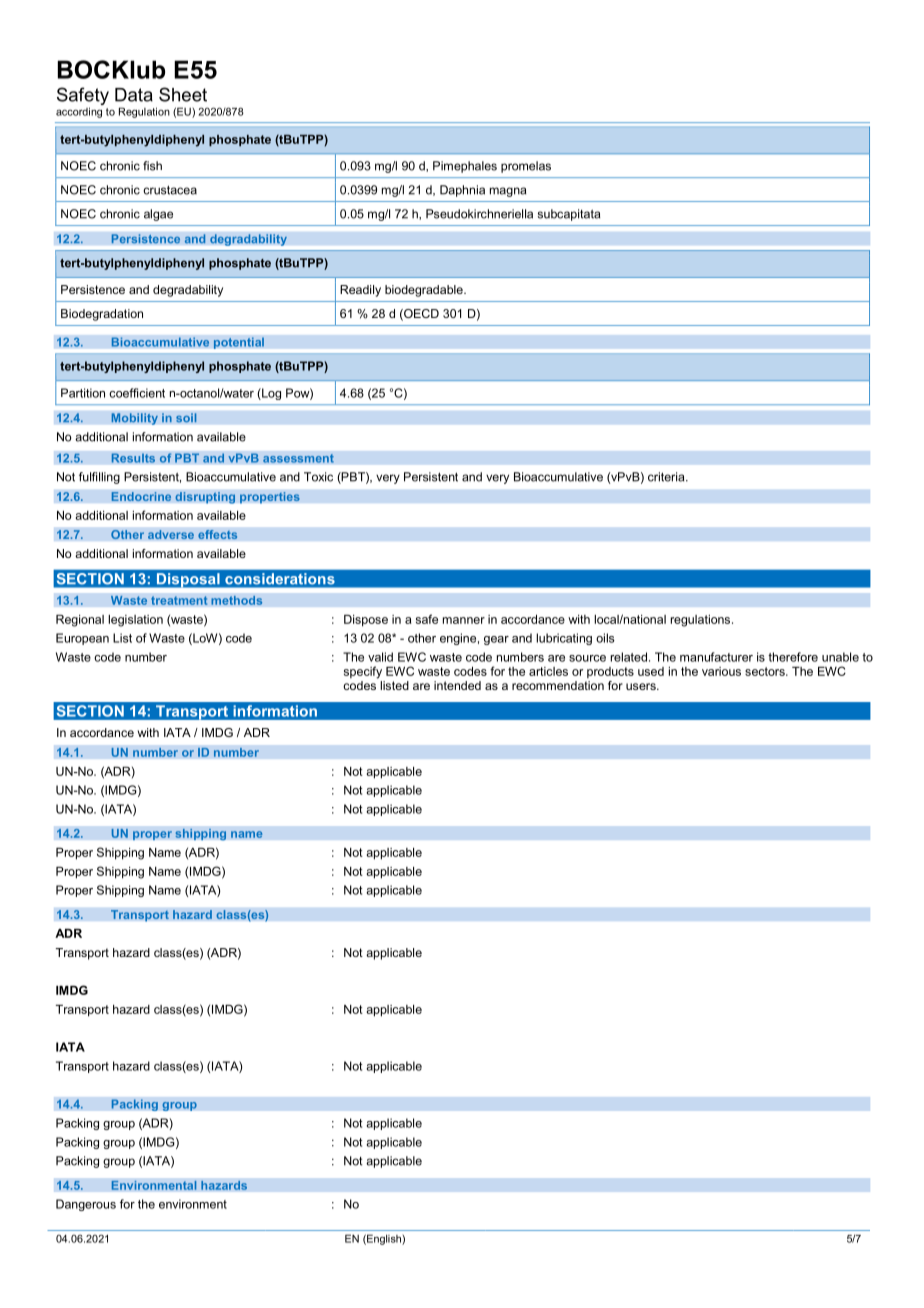  Describe the element at coordinates (508, 192) in the screenshot. I see `magna` at that location.
